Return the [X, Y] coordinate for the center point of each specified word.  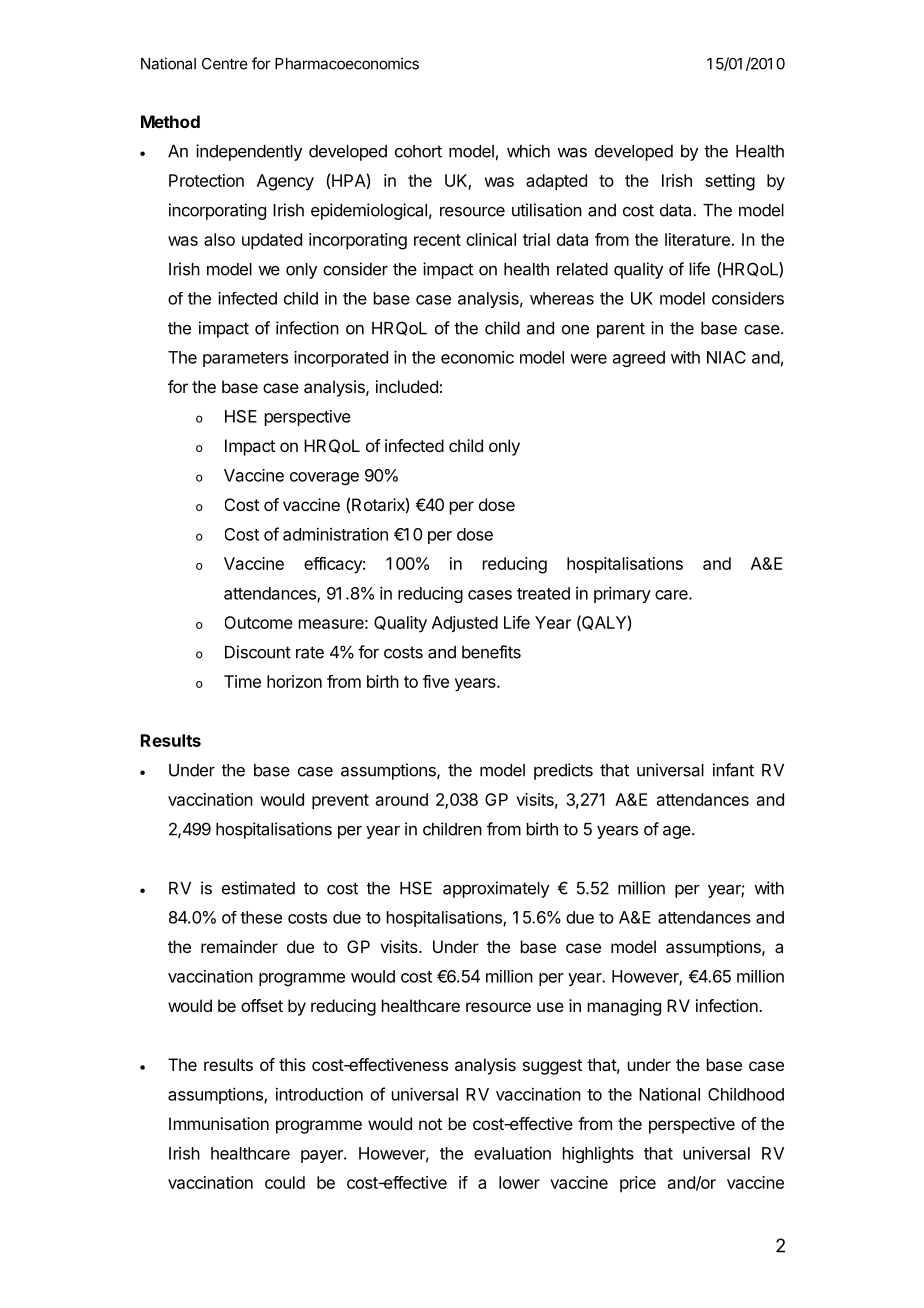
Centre [225, 64]
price [638, 1184]
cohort [418, 151]
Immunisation [219, 1123]
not [430, 1124]
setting [730, 182]
